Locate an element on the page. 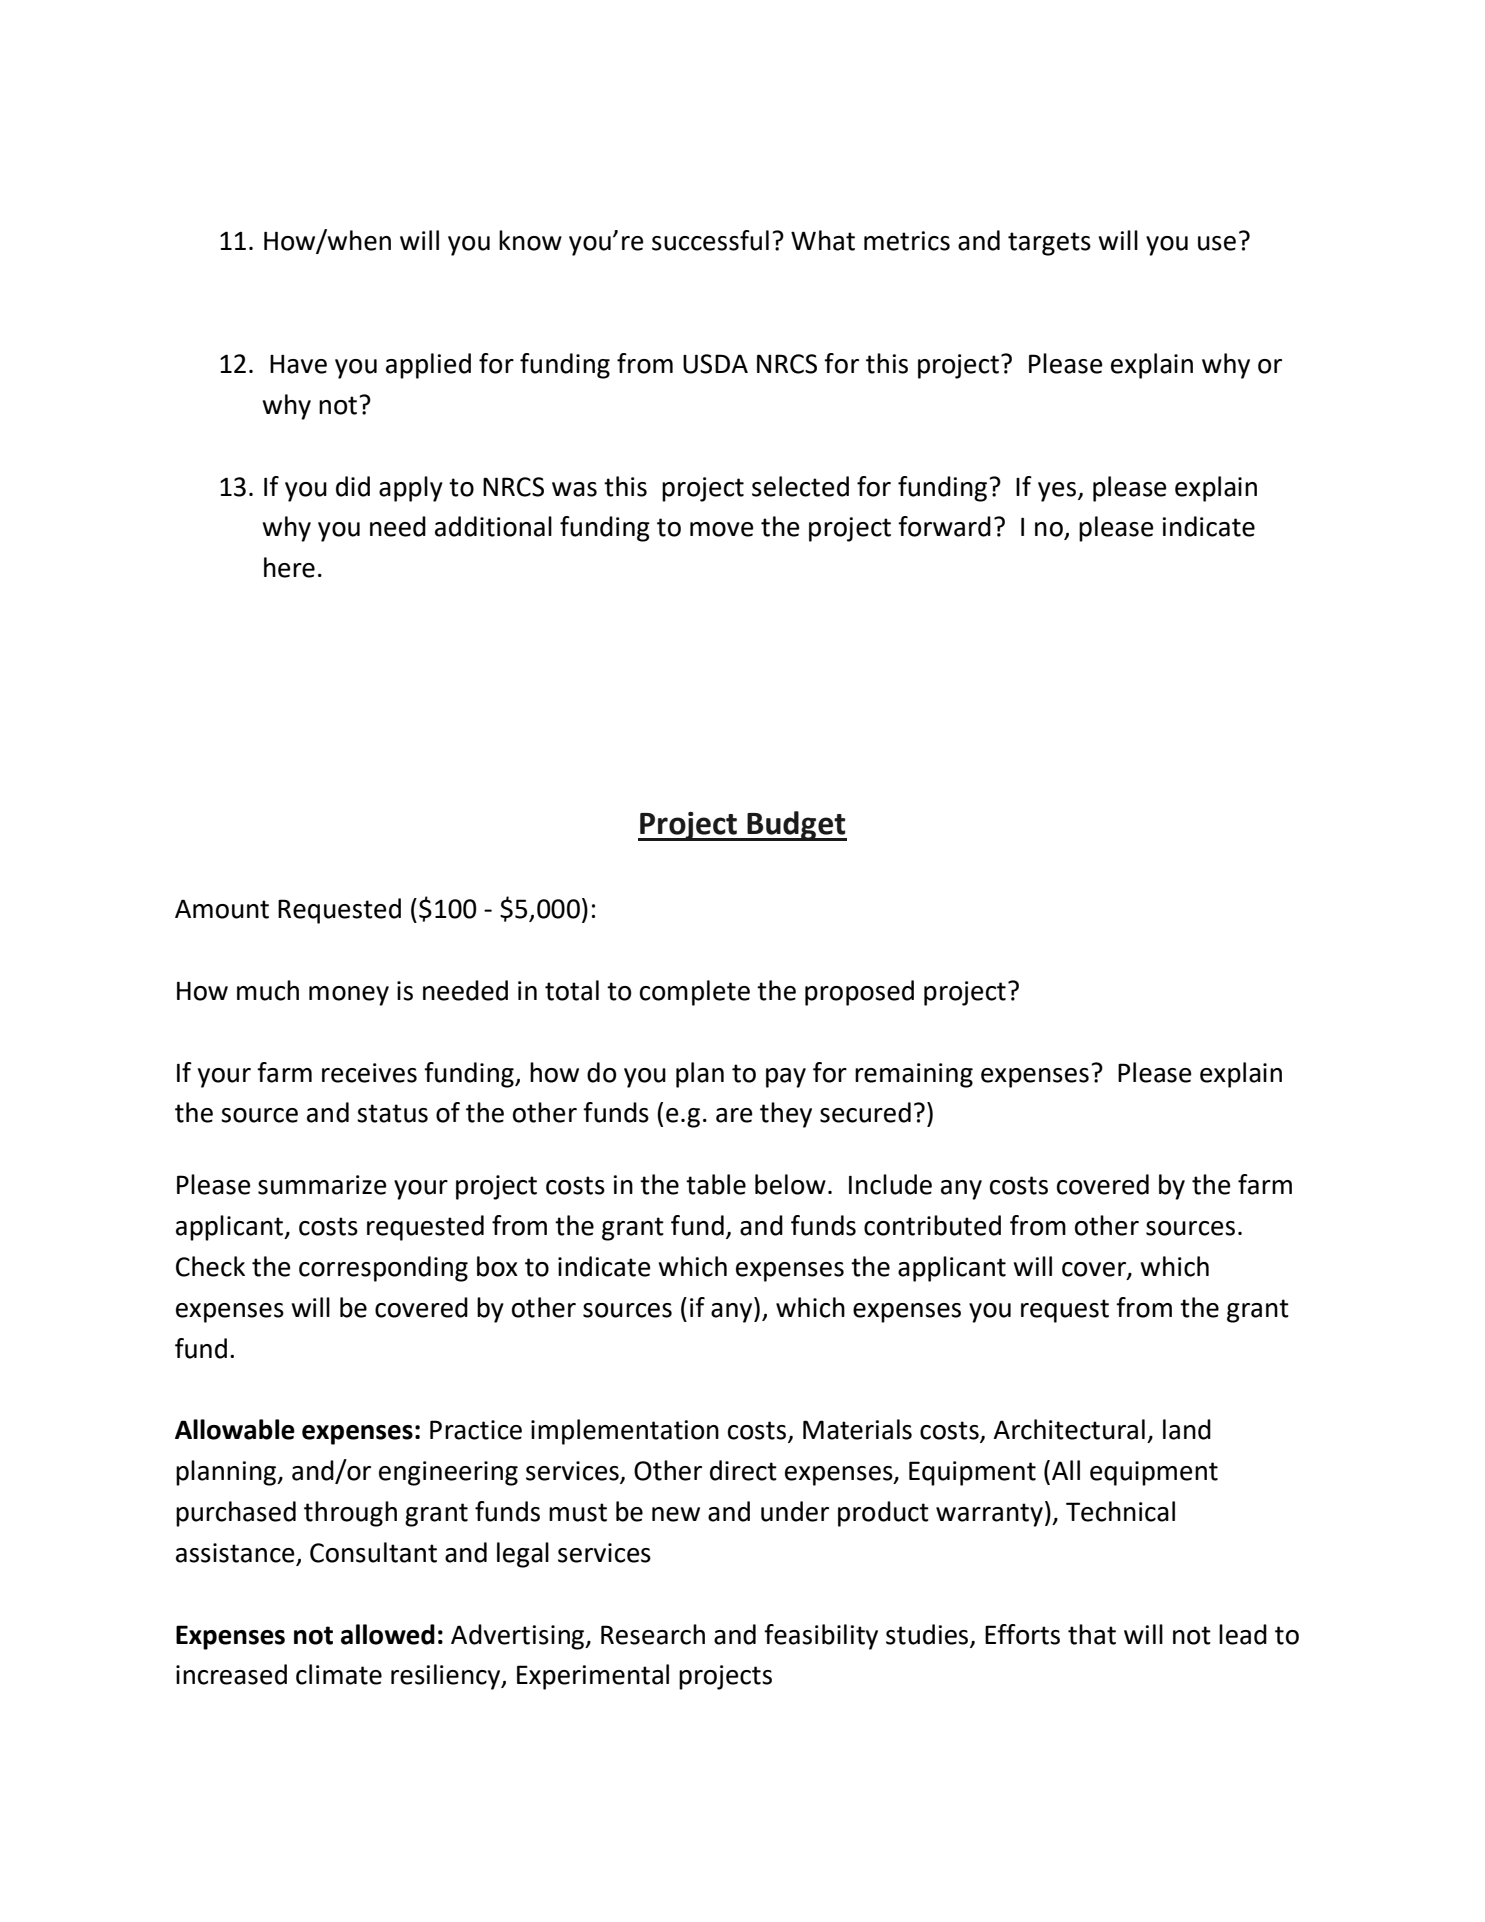  proposed is located at coordinates (859, 993).
